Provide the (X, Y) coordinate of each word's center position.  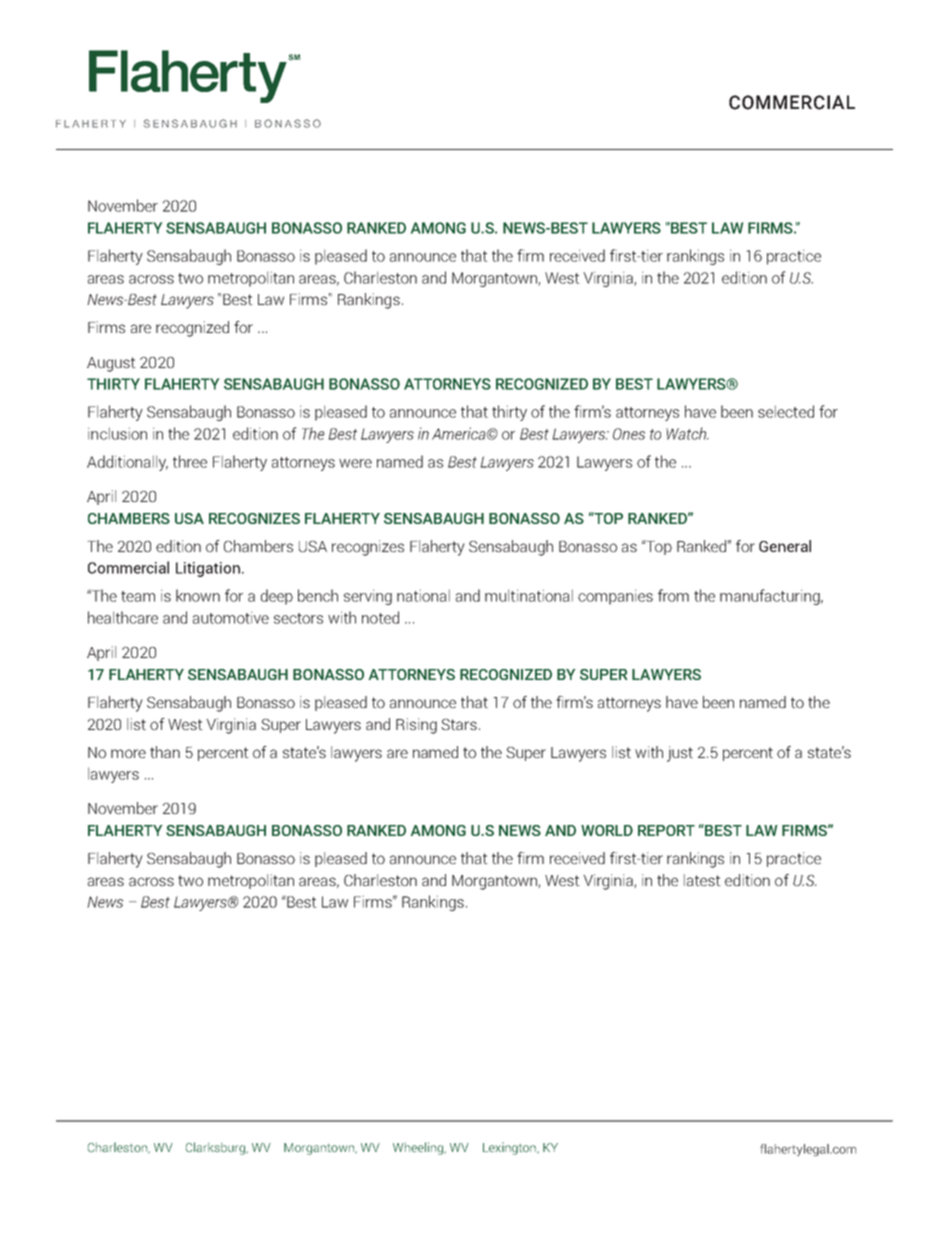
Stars (459, 724)
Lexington (510, 1148)
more (128, 753)
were (355, 463)
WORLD (607, 830)
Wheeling (419, 1148)
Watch (687, 433)
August (111, 364)
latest (702, 880)
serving (368, 597)
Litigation (208, 569)
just (680, 754)
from (673, 595)
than (165, 752)
